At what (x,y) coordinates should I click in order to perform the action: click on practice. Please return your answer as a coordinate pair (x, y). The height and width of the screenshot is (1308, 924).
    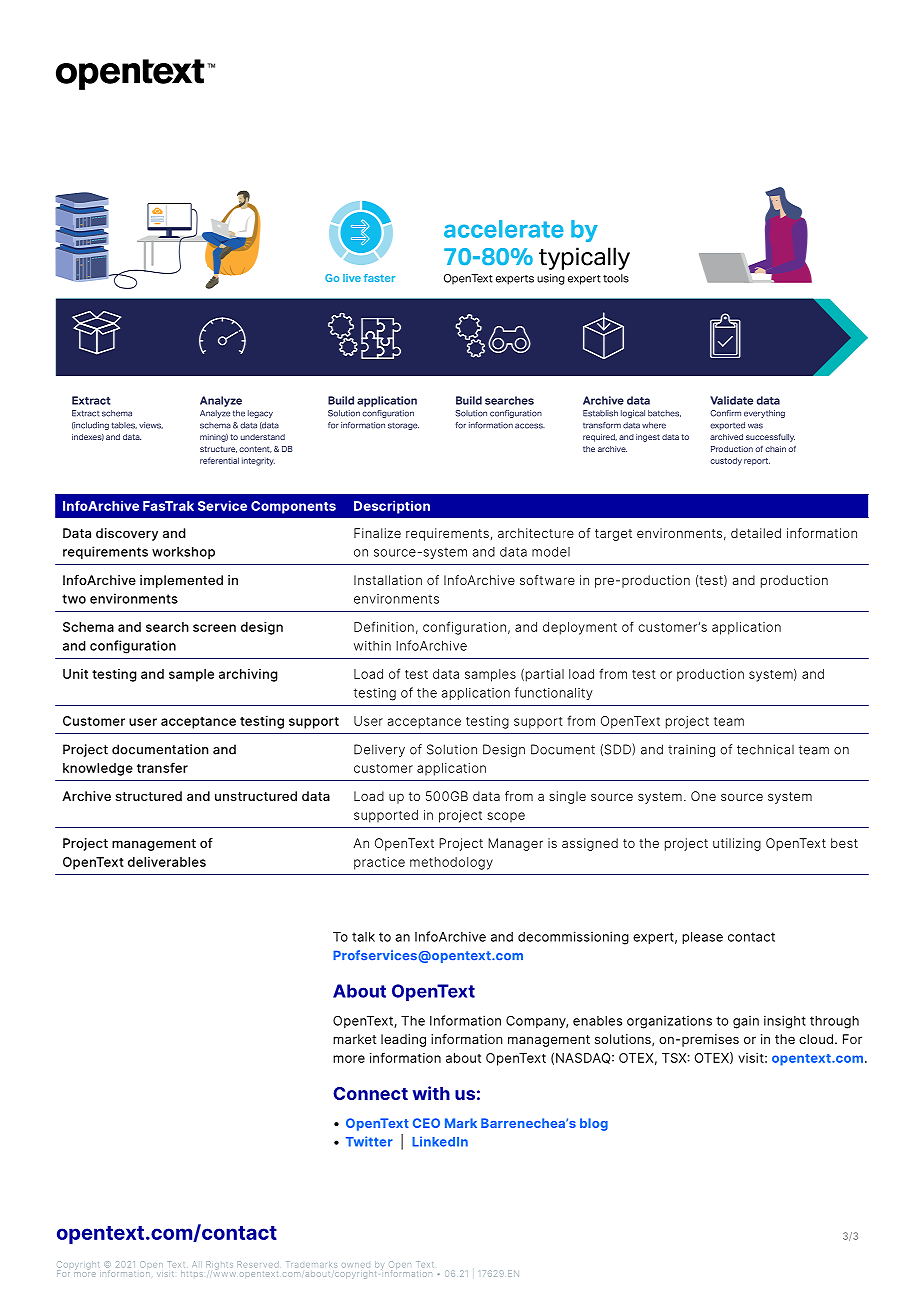
    Looking at the image, I should click on (379, 863).
